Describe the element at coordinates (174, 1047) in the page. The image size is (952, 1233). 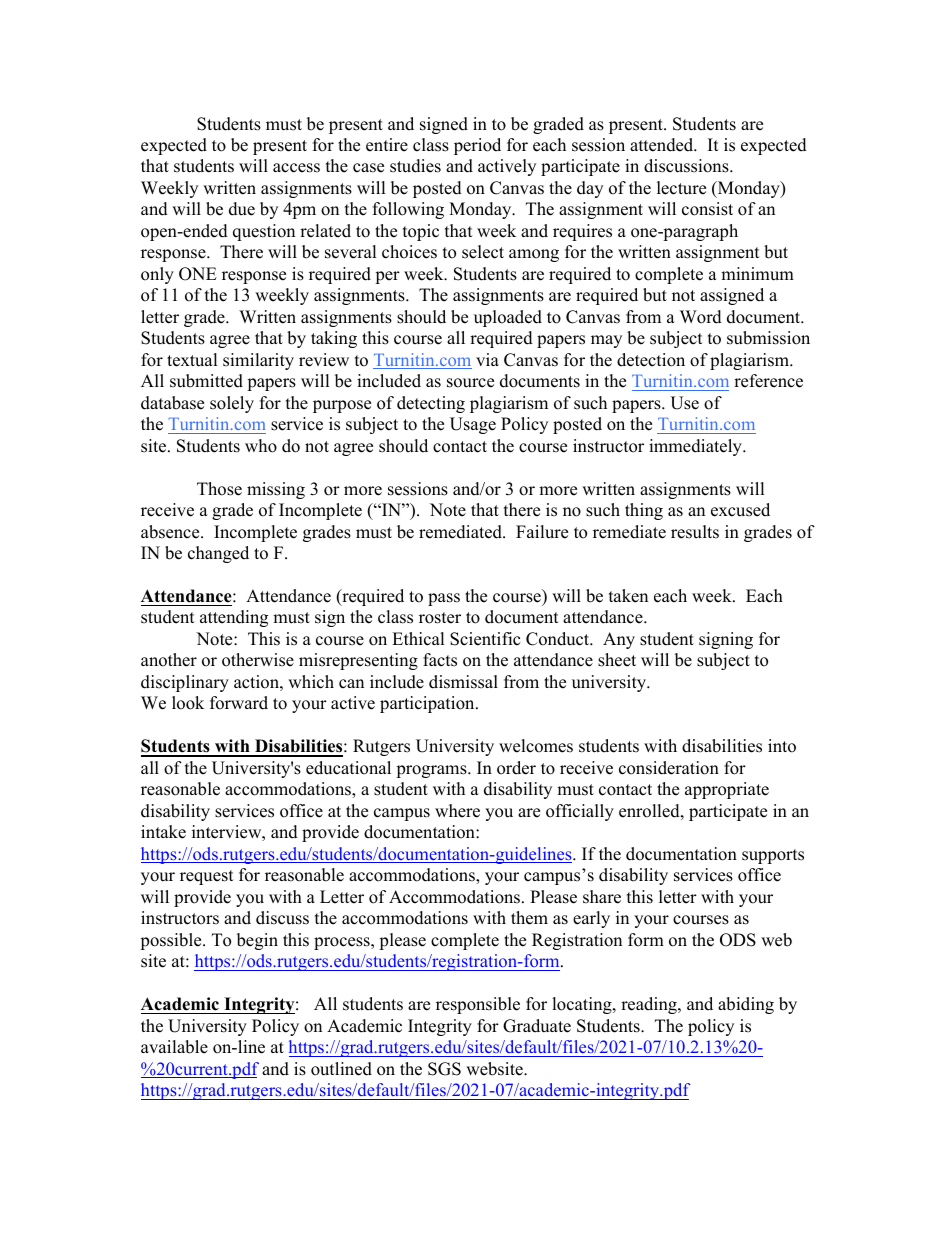
I see `available` at that location.
